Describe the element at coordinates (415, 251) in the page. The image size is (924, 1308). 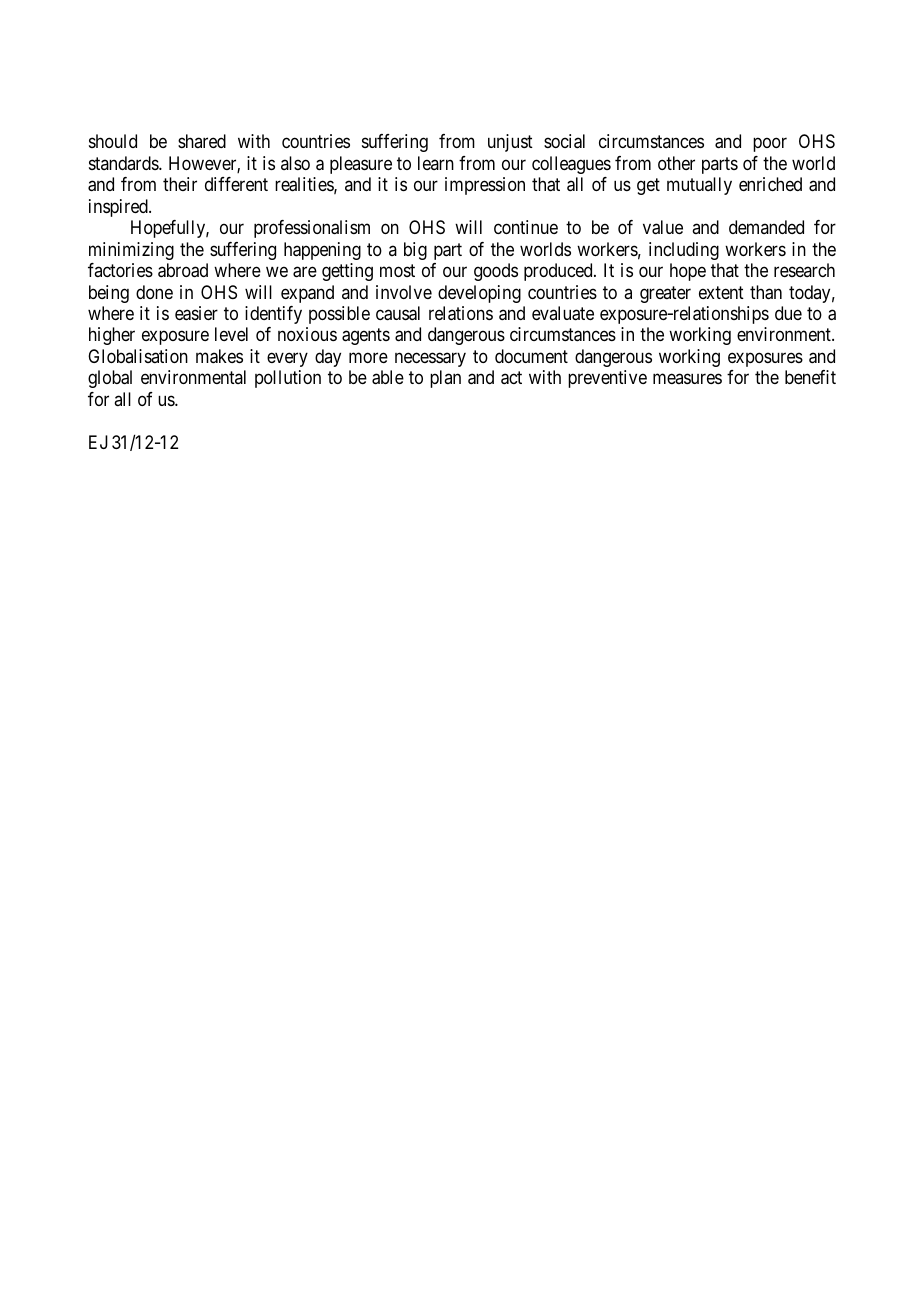
I see `big` at that location.
